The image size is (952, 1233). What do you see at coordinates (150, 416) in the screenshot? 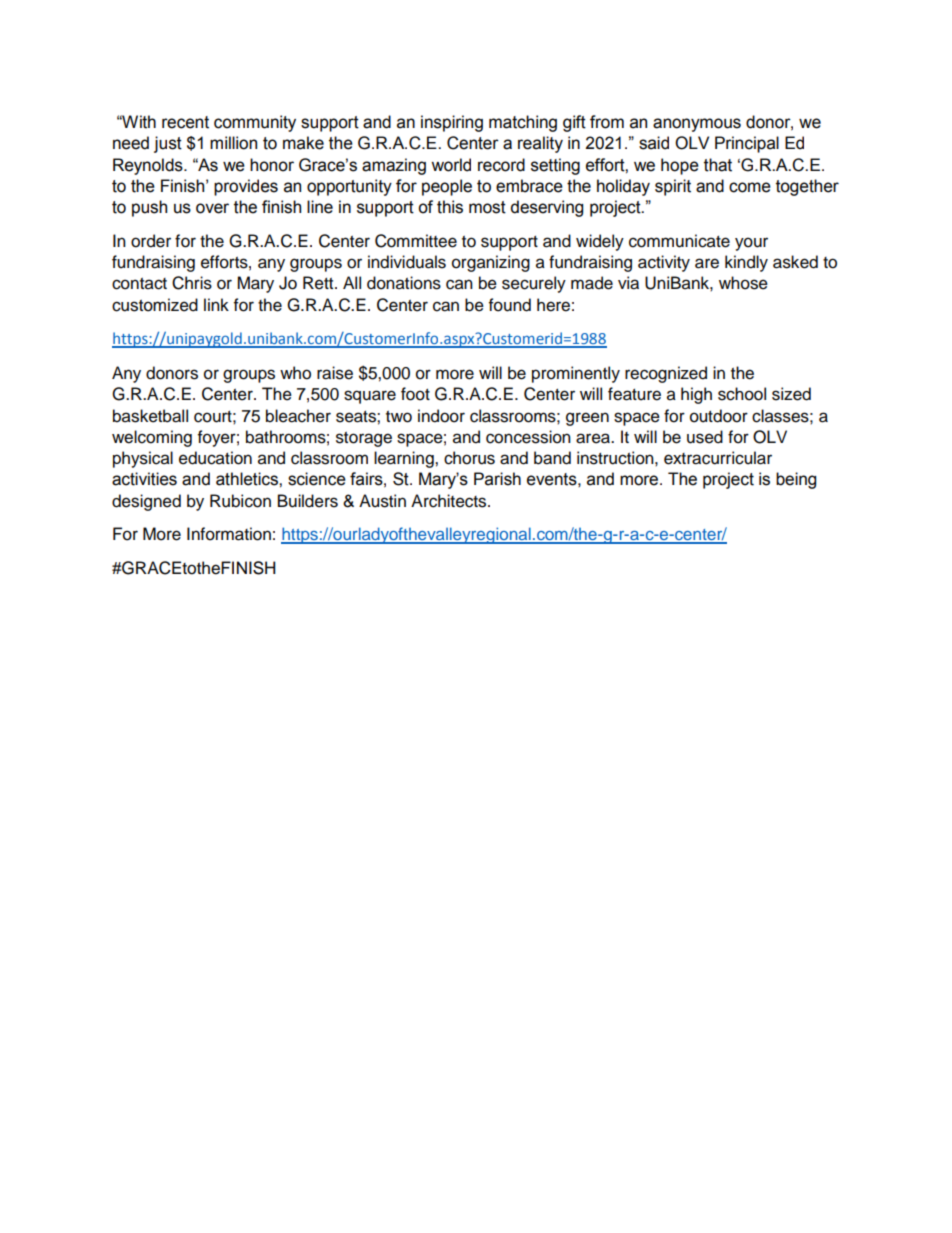
I see `basketball` at bounding box center [150, 416].
